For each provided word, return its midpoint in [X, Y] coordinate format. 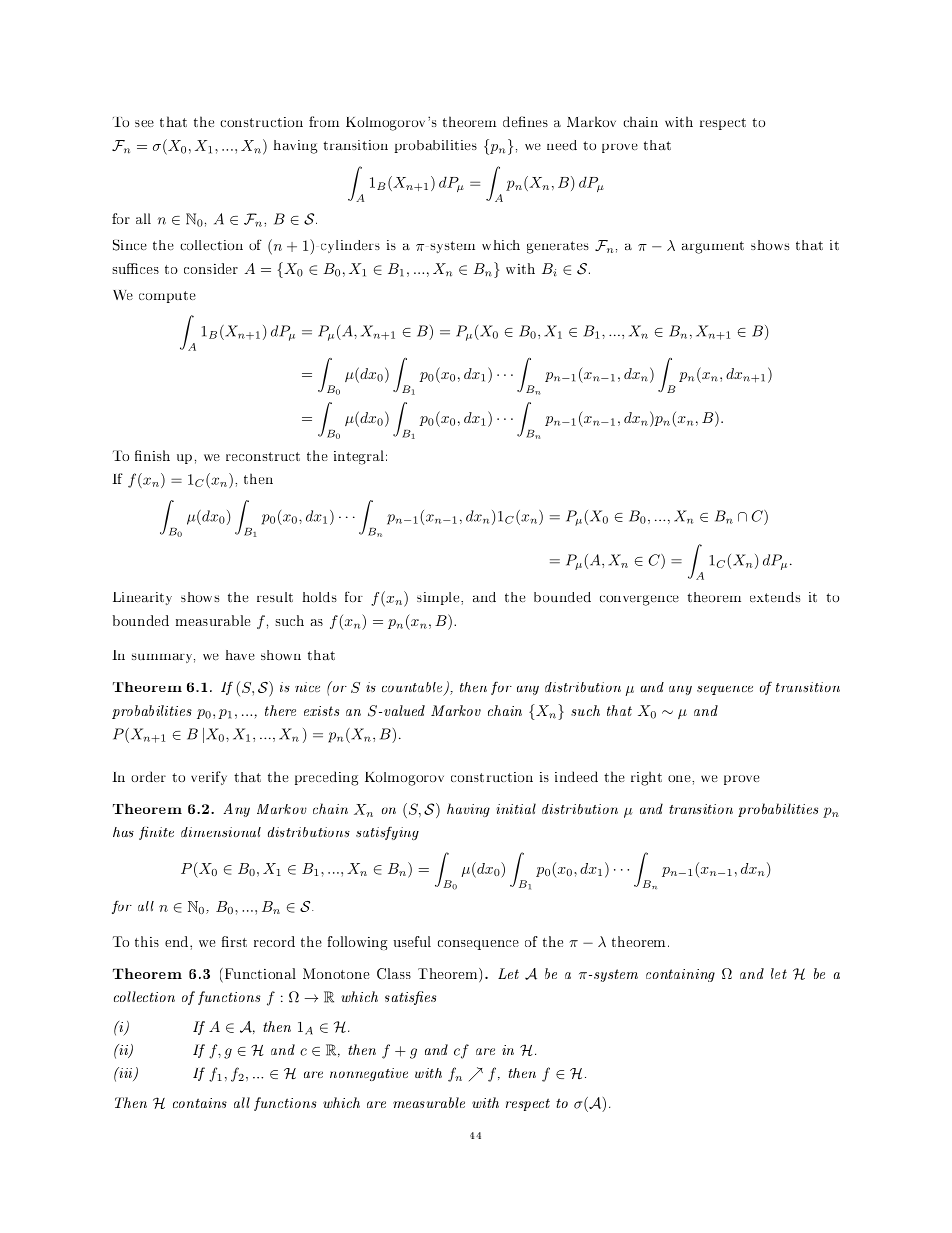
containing [680, 975]
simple [439, 598]
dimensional [221, 832]
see [144, 123]
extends [775, 597]
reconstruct [263, 456]
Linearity [142, 598]
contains [200, 1103]
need [562, 145]
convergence [639, 600]
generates [558, 247]
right [646, 778]
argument [713, 247]
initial [516, 808]
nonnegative [369, 1074]
